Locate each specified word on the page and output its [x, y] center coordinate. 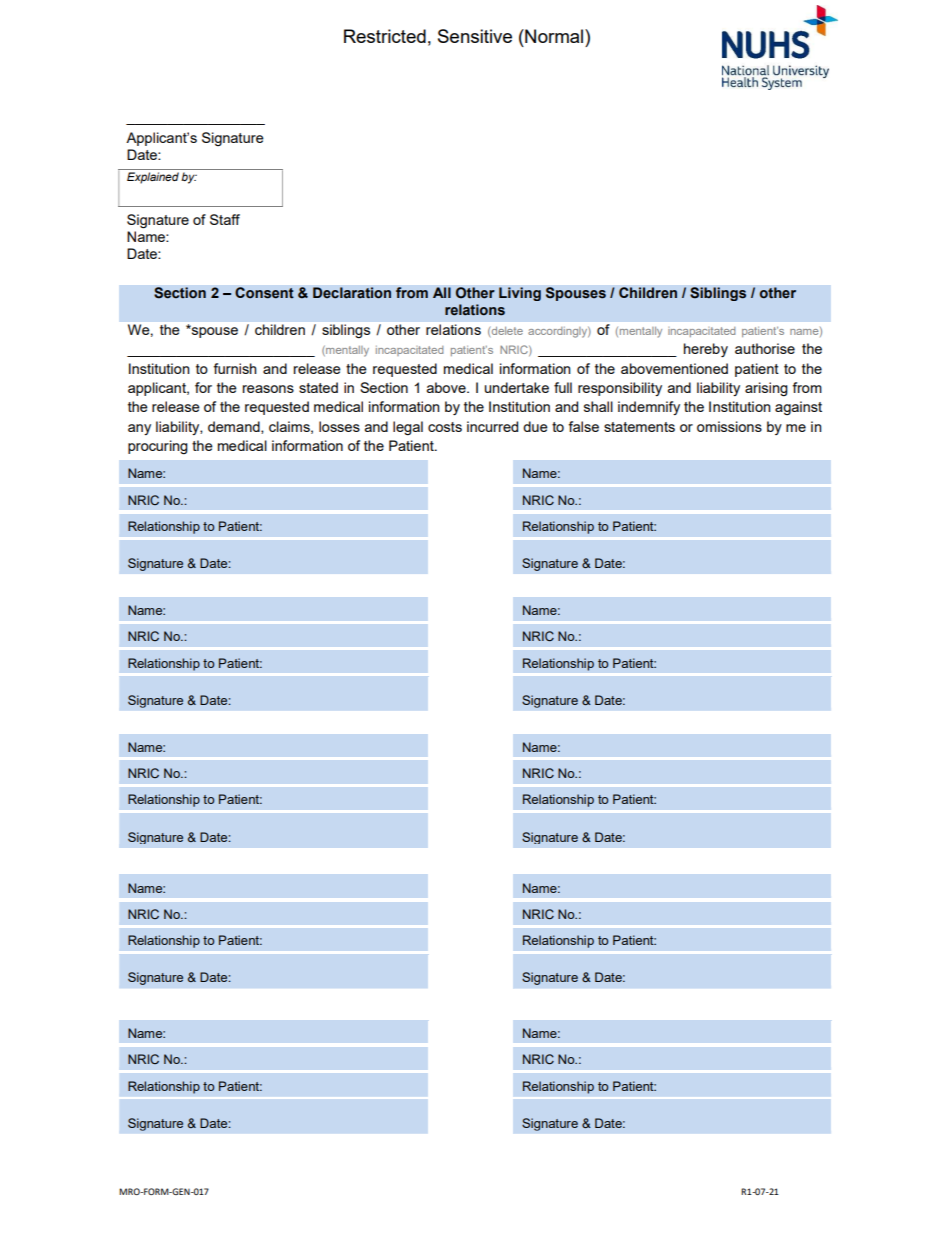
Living [520, 294]
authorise [765, 348]
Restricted [385, 36]
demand [235, 427]
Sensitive [475, 36]
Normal [554, 36]
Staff [225, 219]
